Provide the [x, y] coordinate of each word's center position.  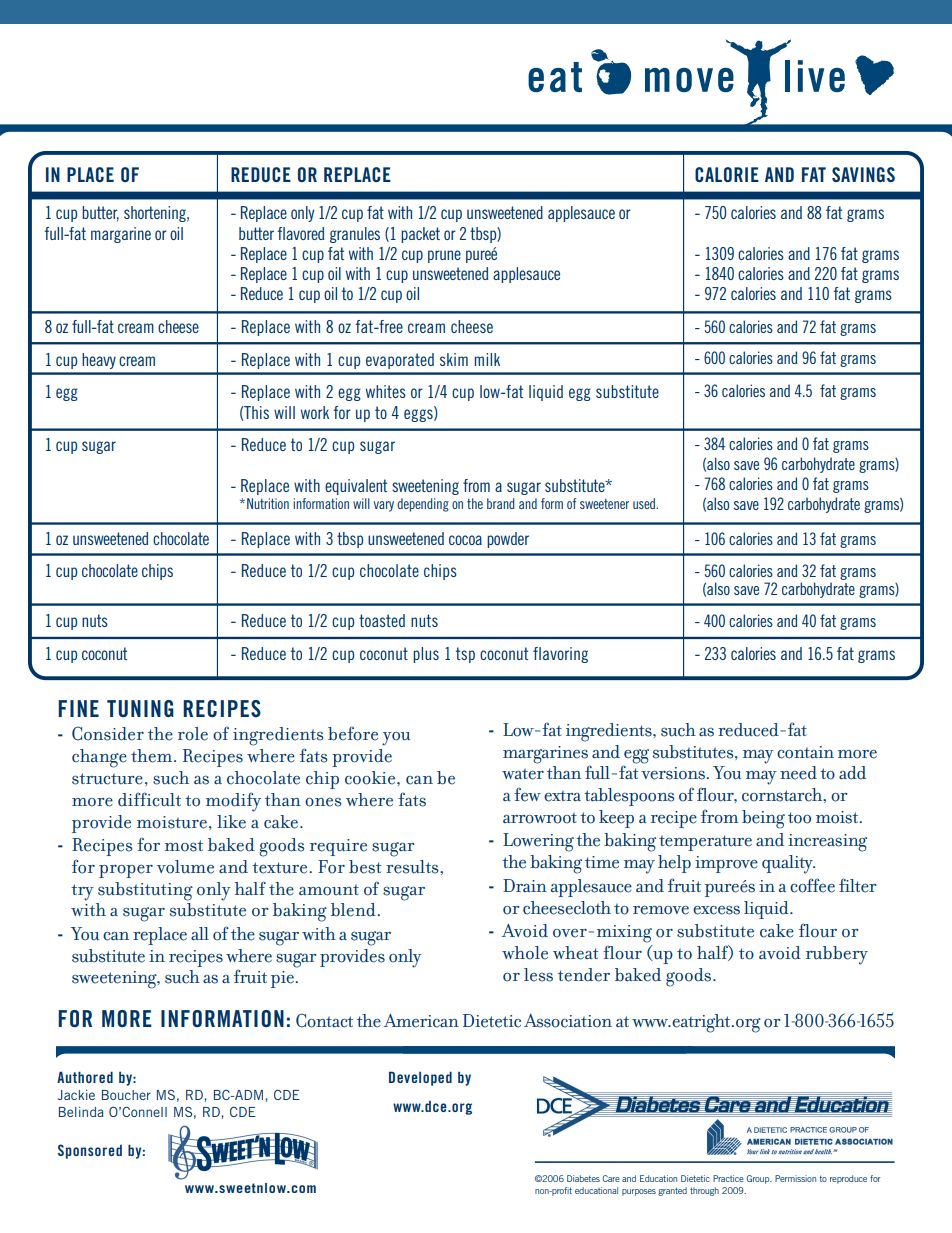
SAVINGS [863, 174]
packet [420, 235]
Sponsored [90, 1151]
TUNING [140, 708]
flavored [300, 233]
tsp [465, 655]
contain [805, 752]
